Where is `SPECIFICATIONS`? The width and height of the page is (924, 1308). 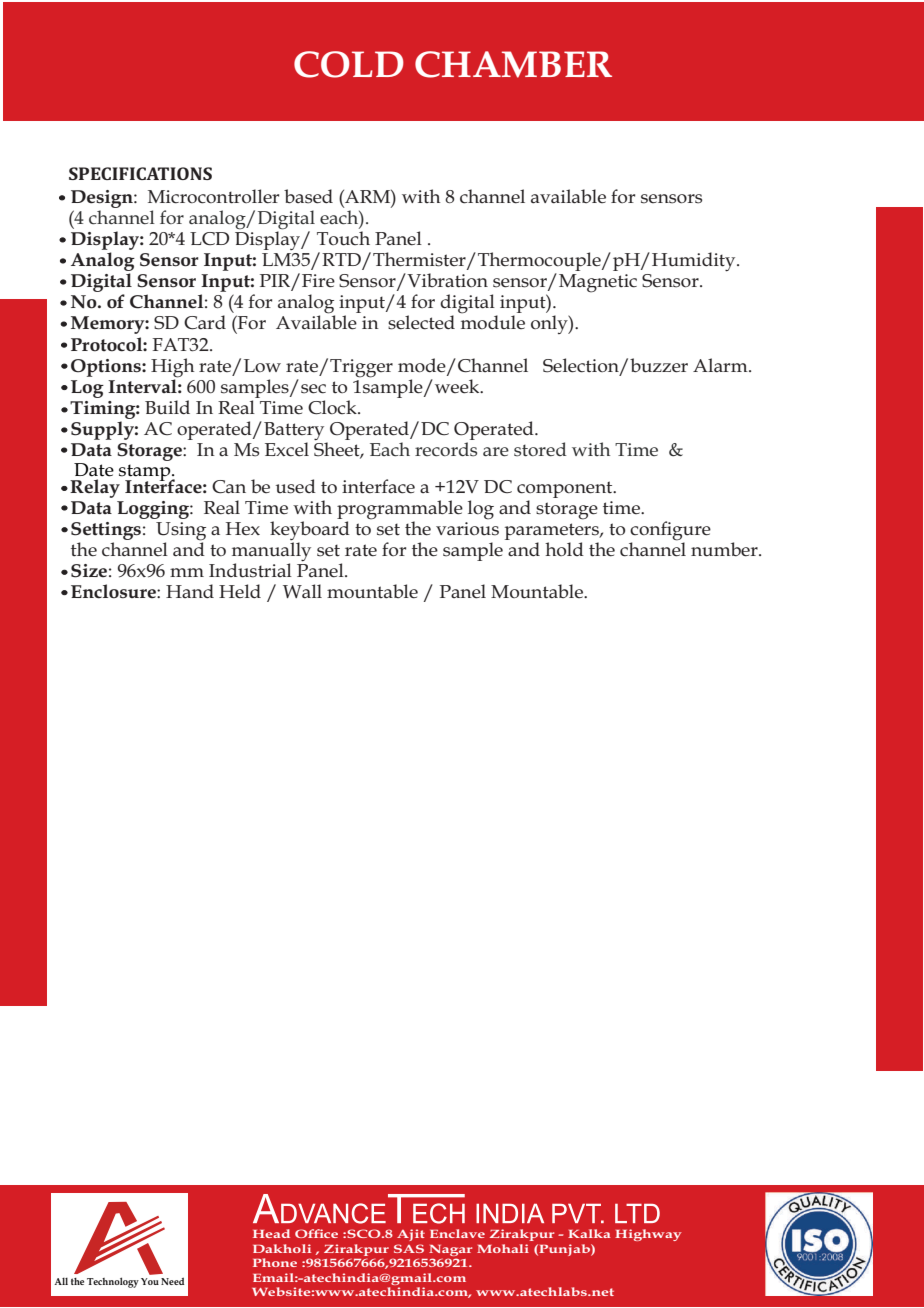 SPECIFICATIONS is located at coordinates (140, 173).
